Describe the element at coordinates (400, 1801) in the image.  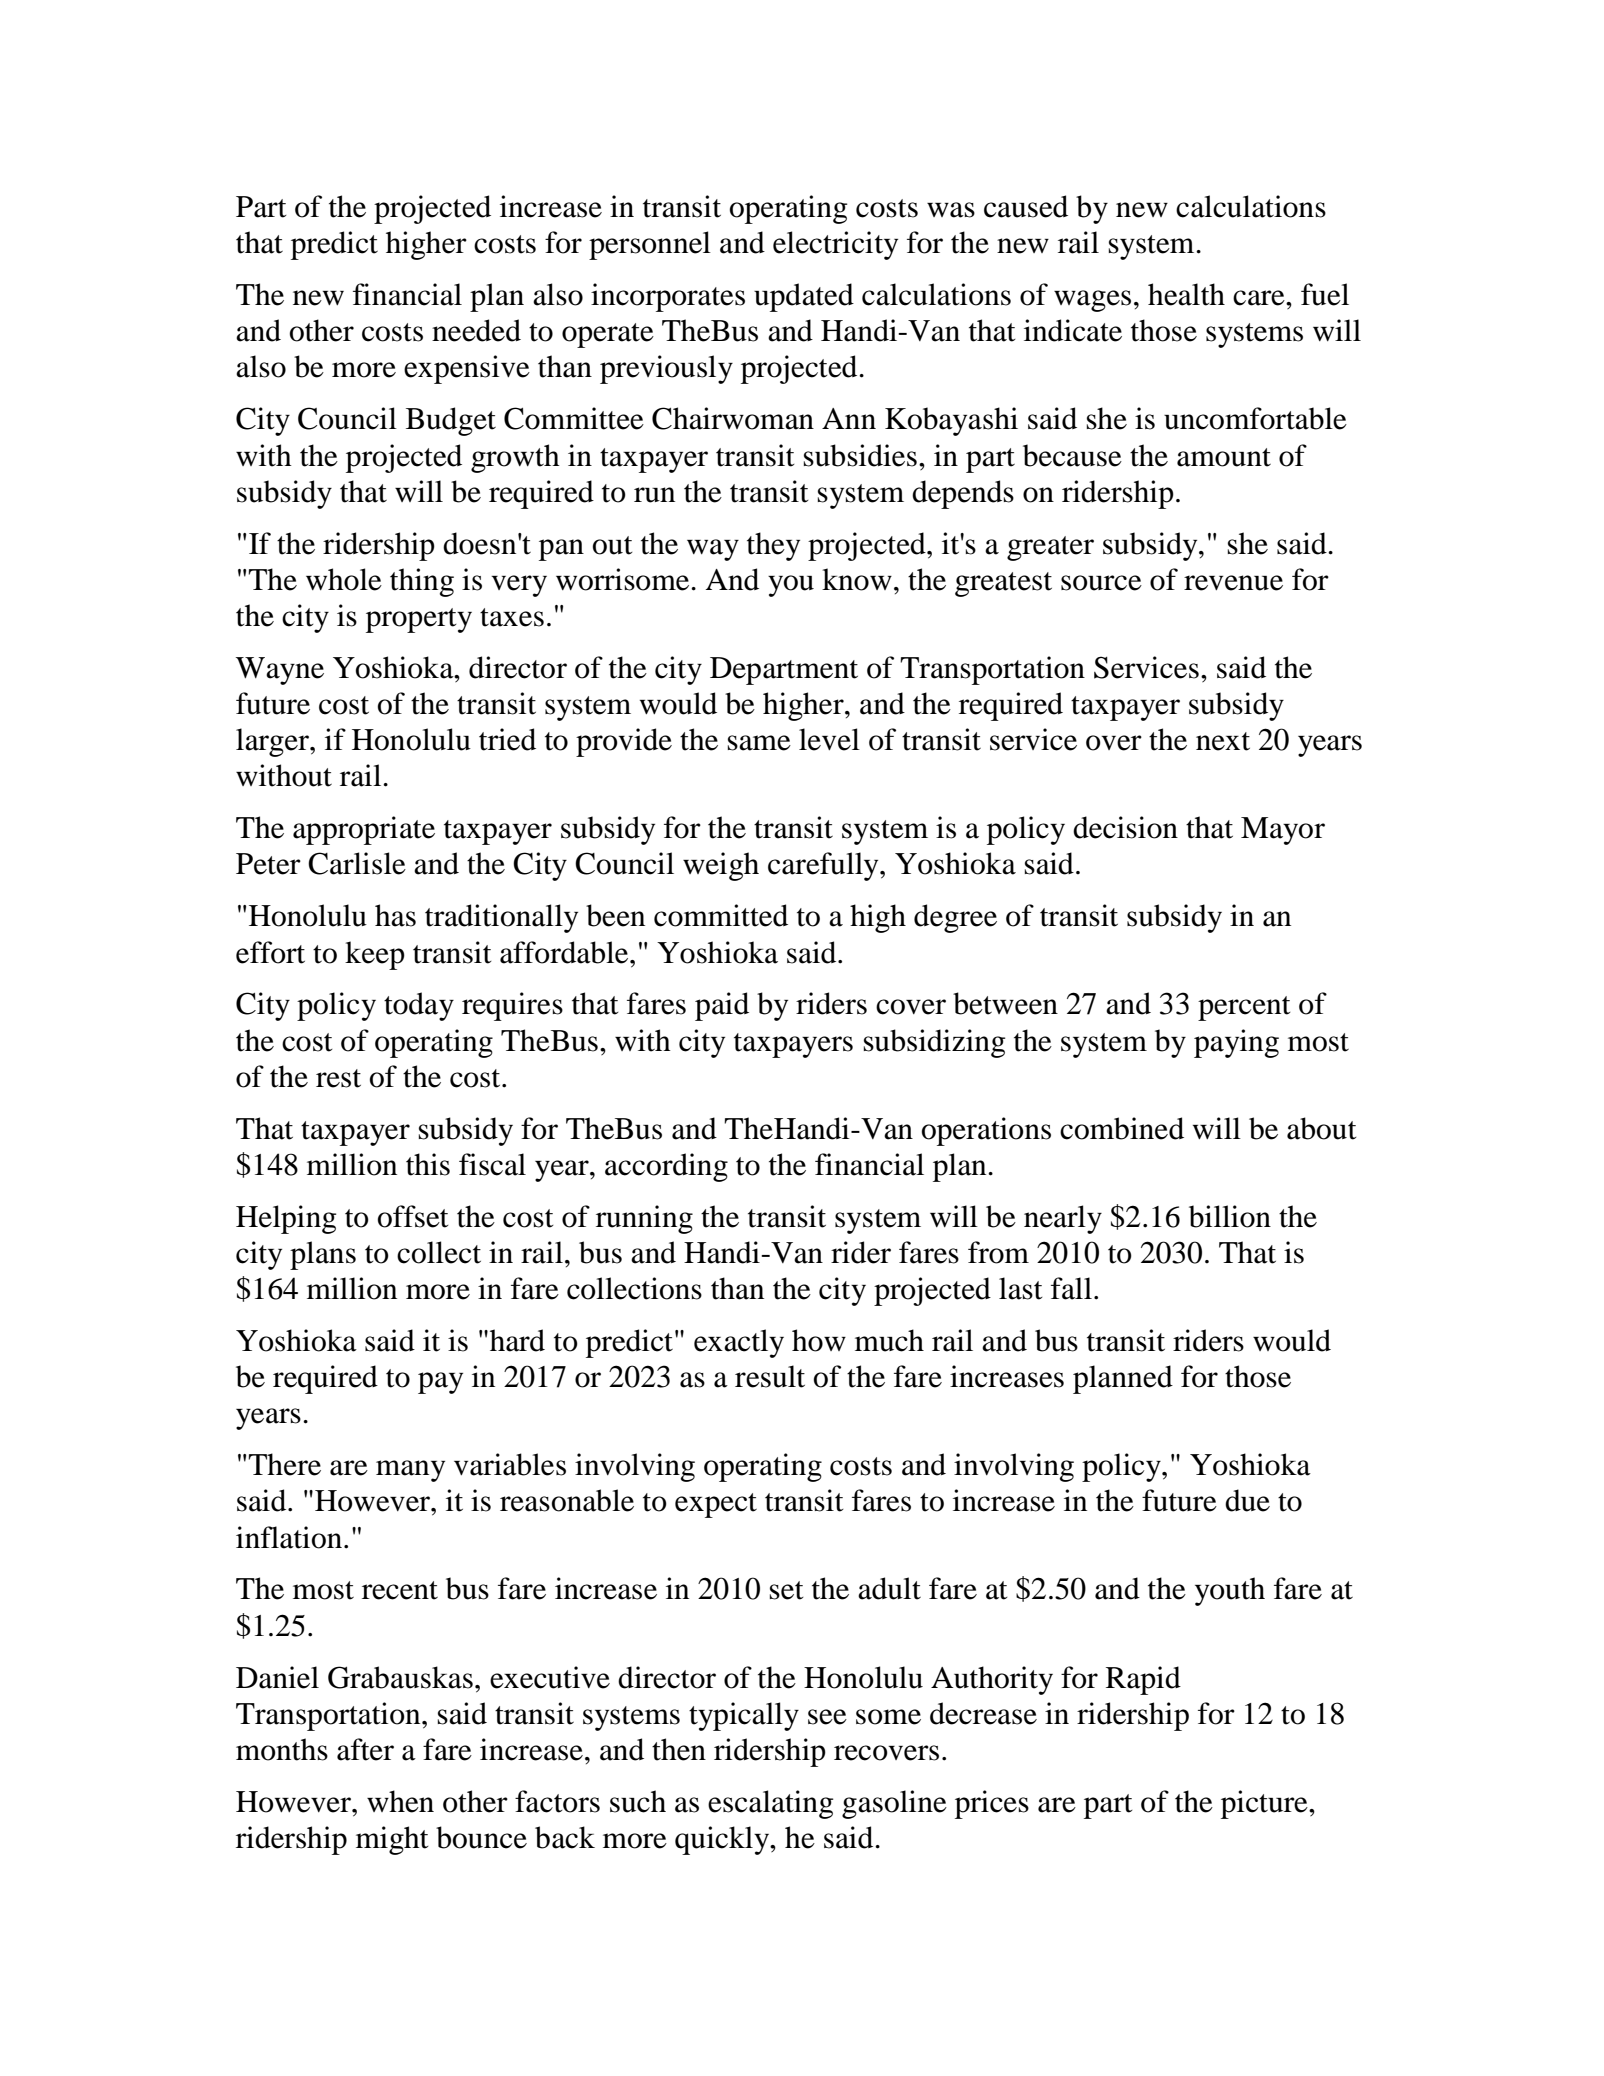
I see `when` at that location.
